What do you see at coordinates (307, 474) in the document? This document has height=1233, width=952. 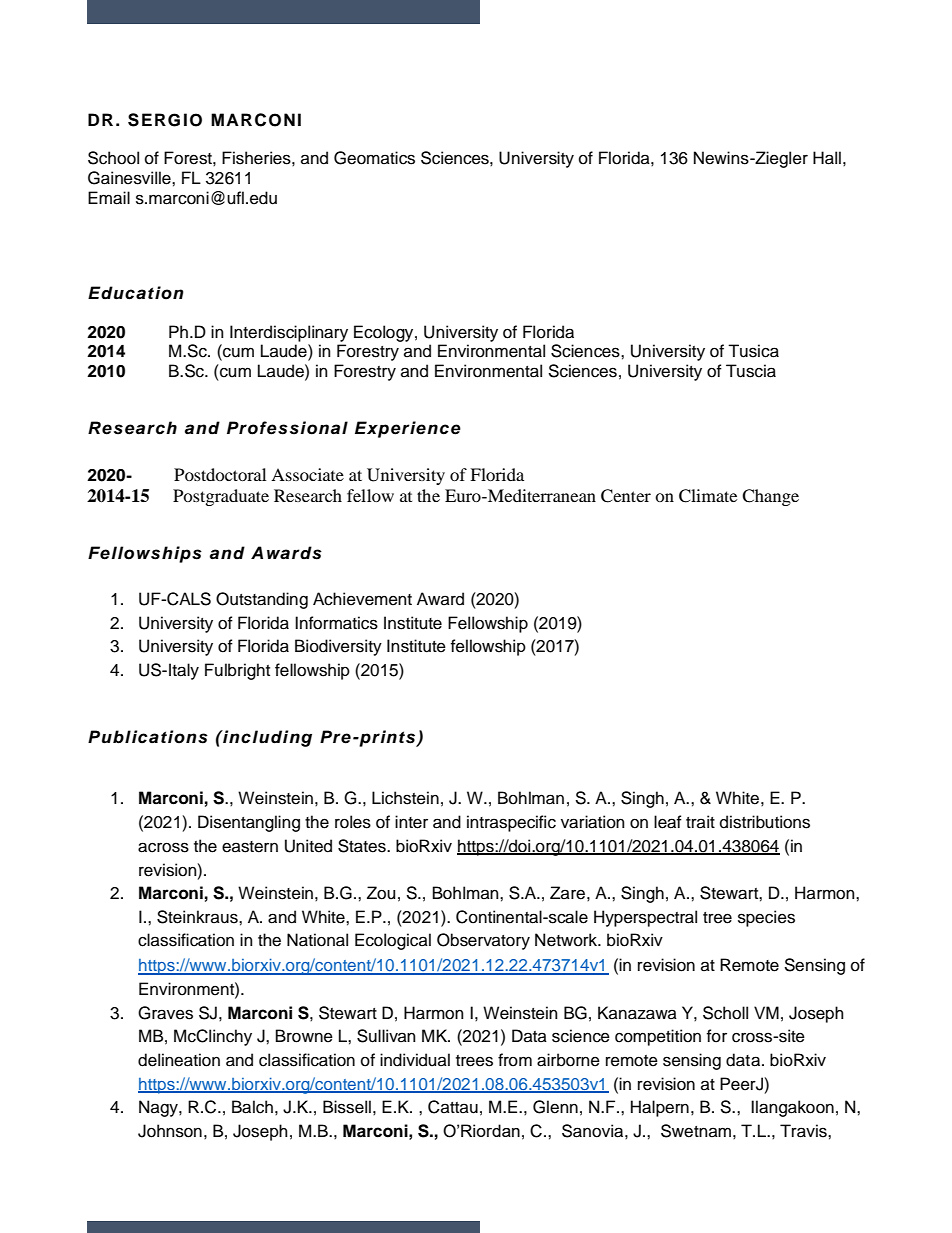 I see `Associate` at bounding box center [307, 474].
